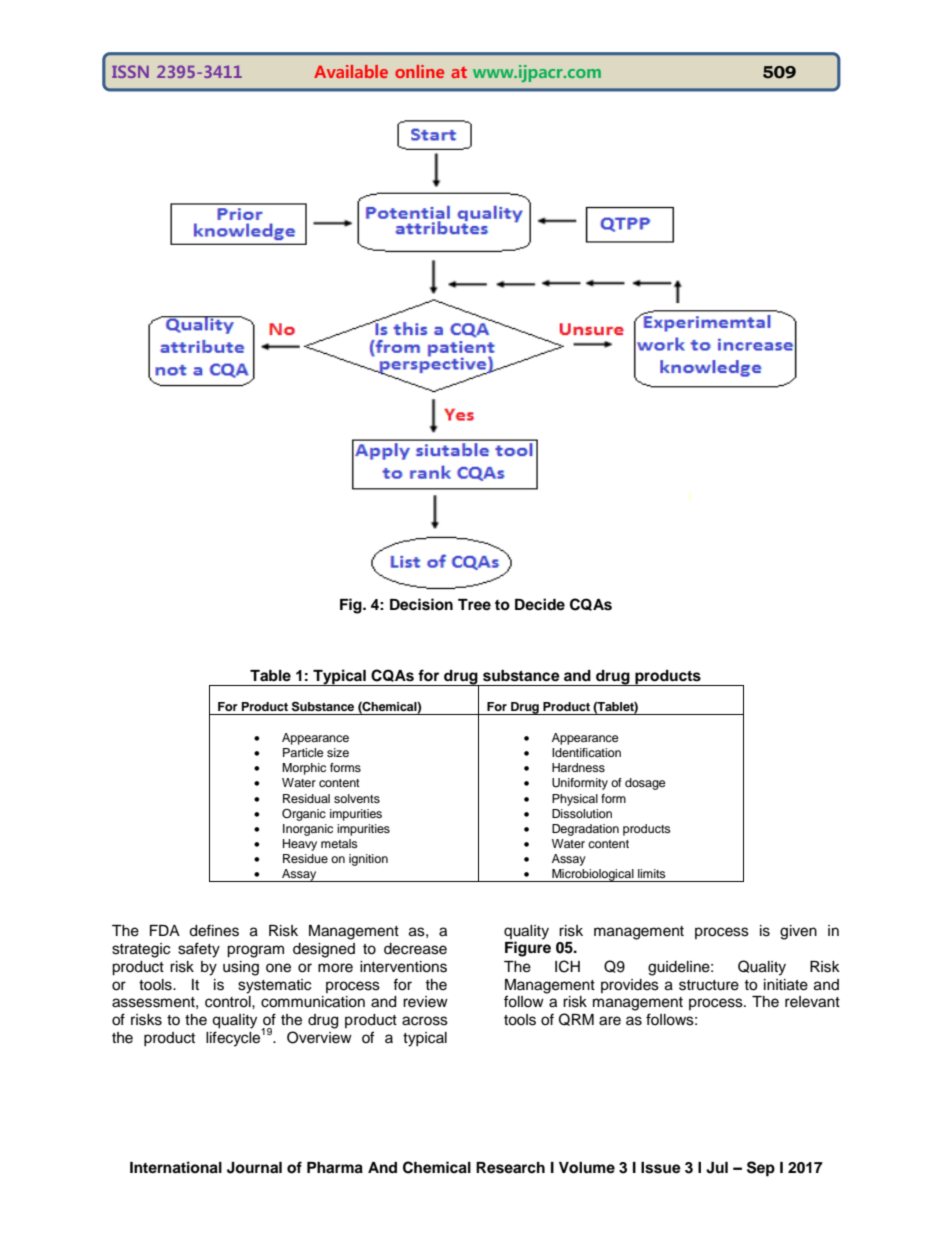 This screenshot has width=952, height=1233. Describe the element at coordinates (176, 1167) in the screenshot. I see `International` at that location.
